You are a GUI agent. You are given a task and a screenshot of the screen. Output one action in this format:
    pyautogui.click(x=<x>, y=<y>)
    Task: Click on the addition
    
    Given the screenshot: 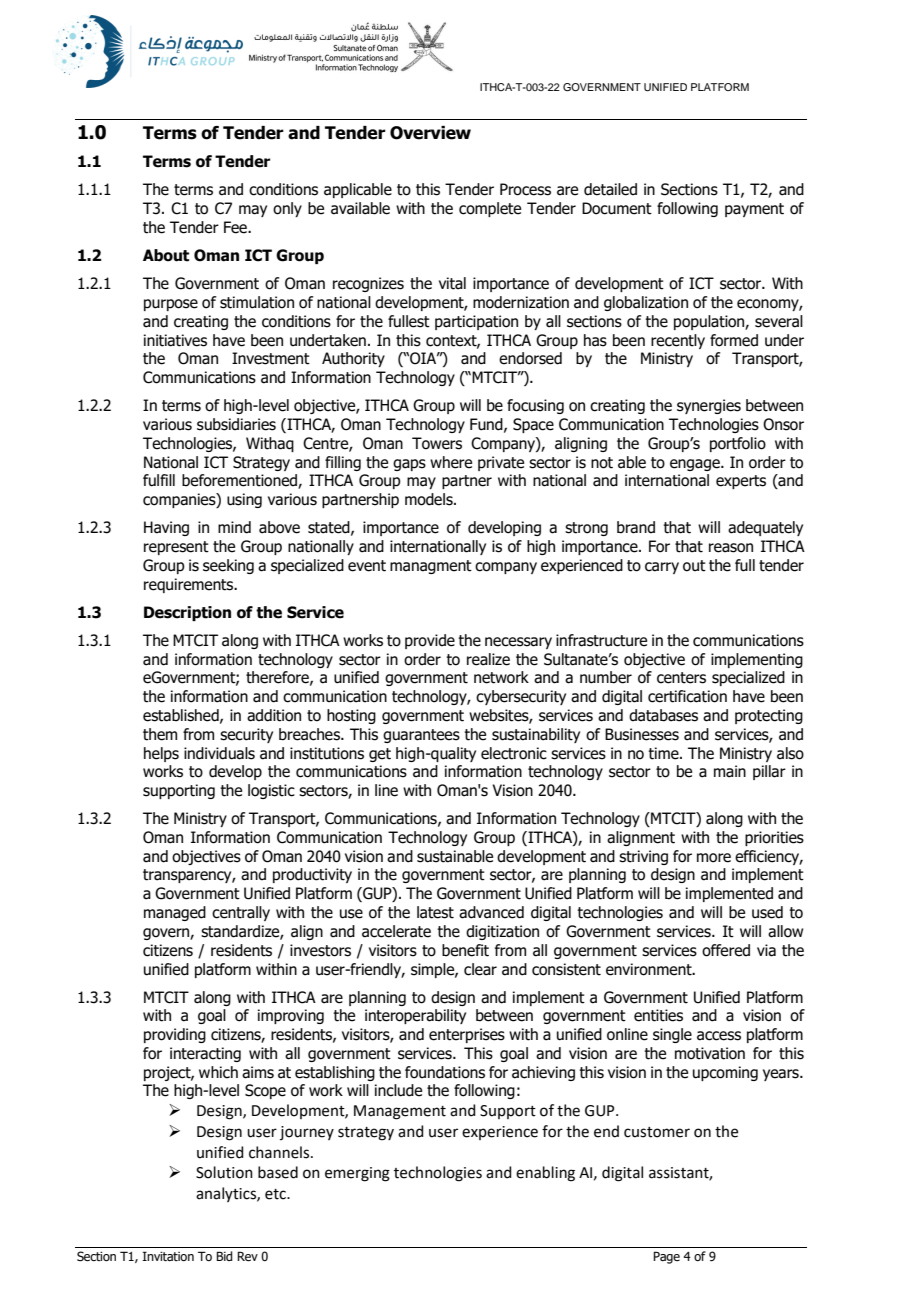 What is the action you would take?
    pyautogui.click(x=274, y=715)
